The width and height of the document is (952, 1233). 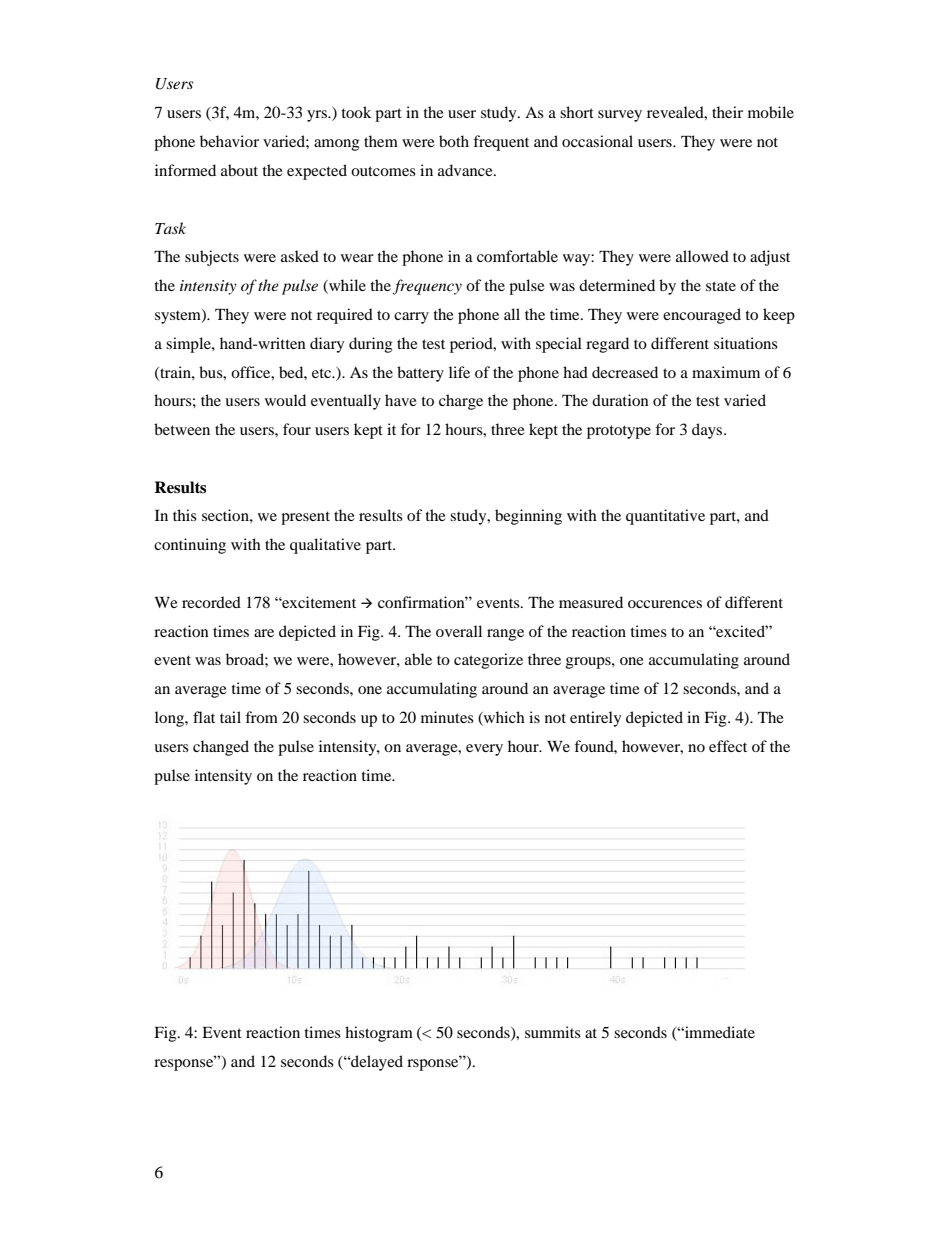 I want to click on their, so click(x=727, y=112).
